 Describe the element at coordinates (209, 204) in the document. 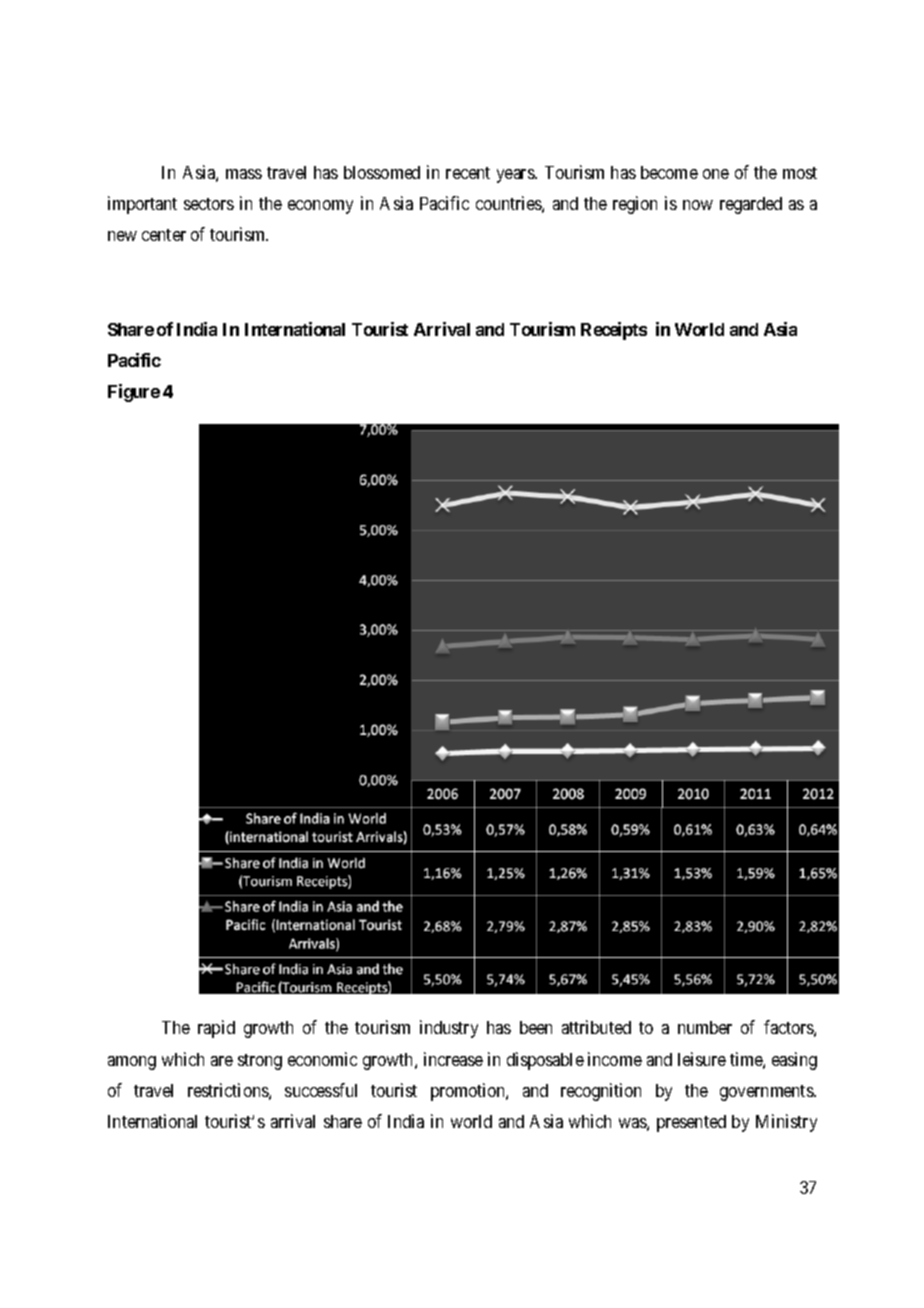

I see `sectors` at that location.
